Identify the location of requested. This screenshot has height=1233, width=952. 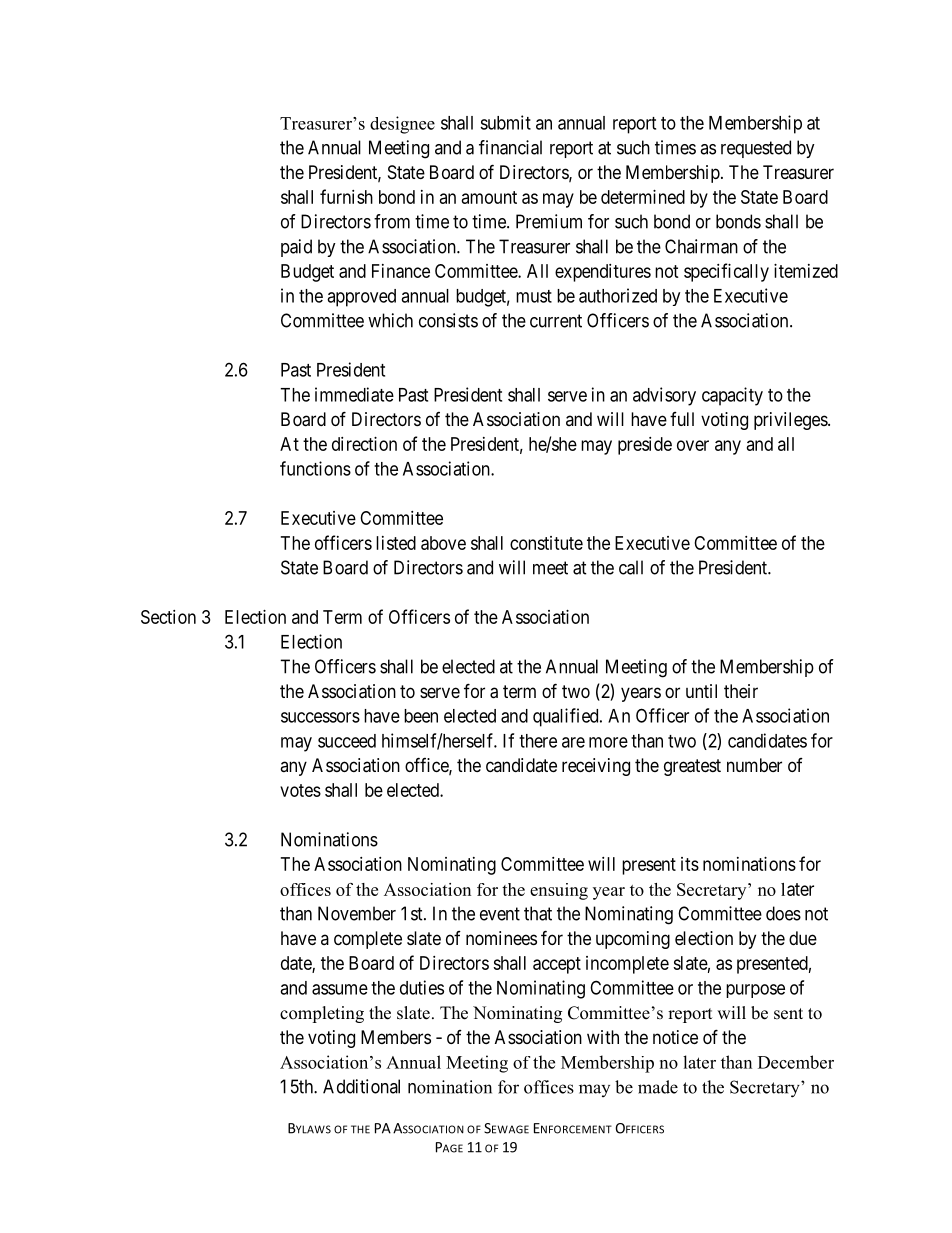
(756, 149).
